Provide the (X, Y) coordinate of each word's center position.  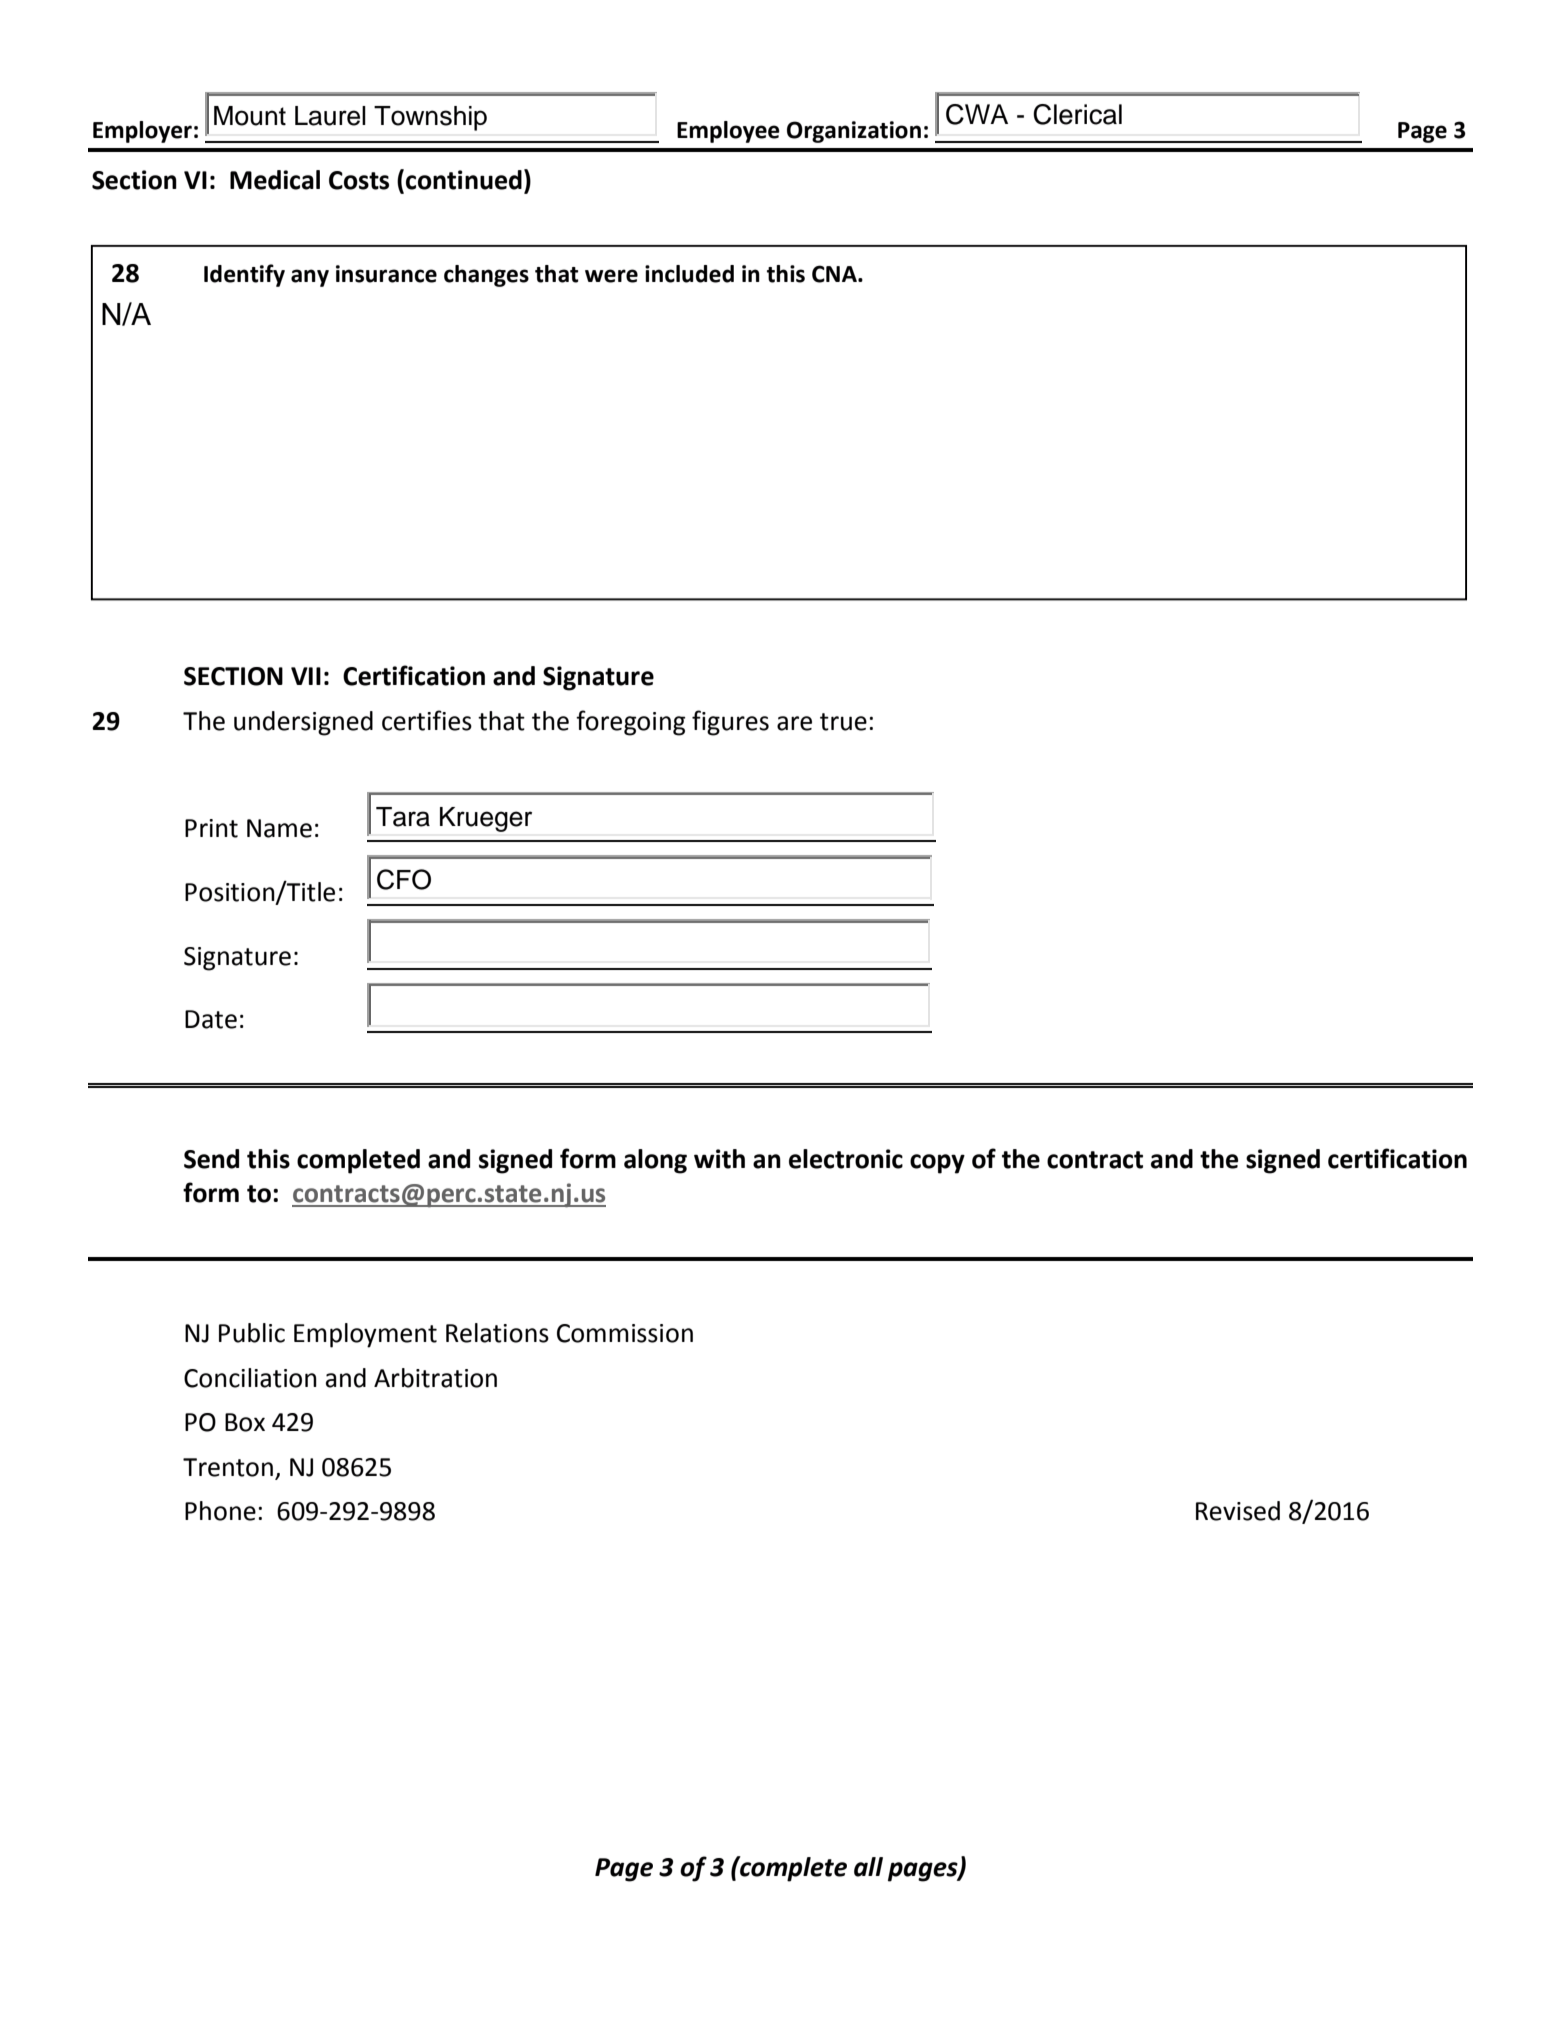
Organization (854, 132)
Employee (728, 132)
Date (211, 1019)
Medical (275, 180)
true (843, 722)
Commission (625, 1333)
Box (245, 1422)
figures (730, 723)
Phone (220, 1511)
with (719, 1159)
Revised (1238, 1511)
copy (937, 1164)
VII (306, 676)
